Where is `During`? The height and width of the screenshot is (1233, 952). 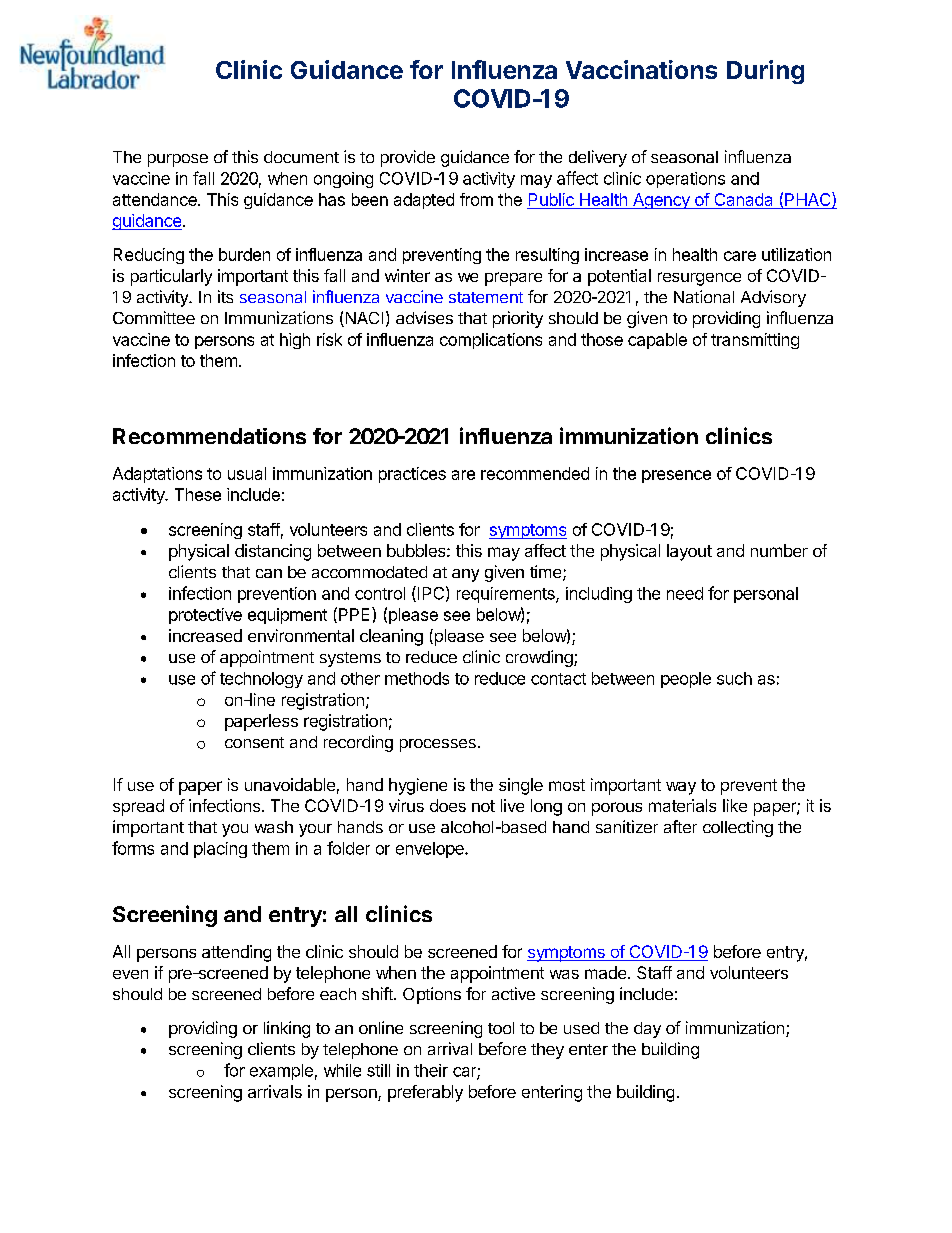
During is located at coordinates (765, 72).
